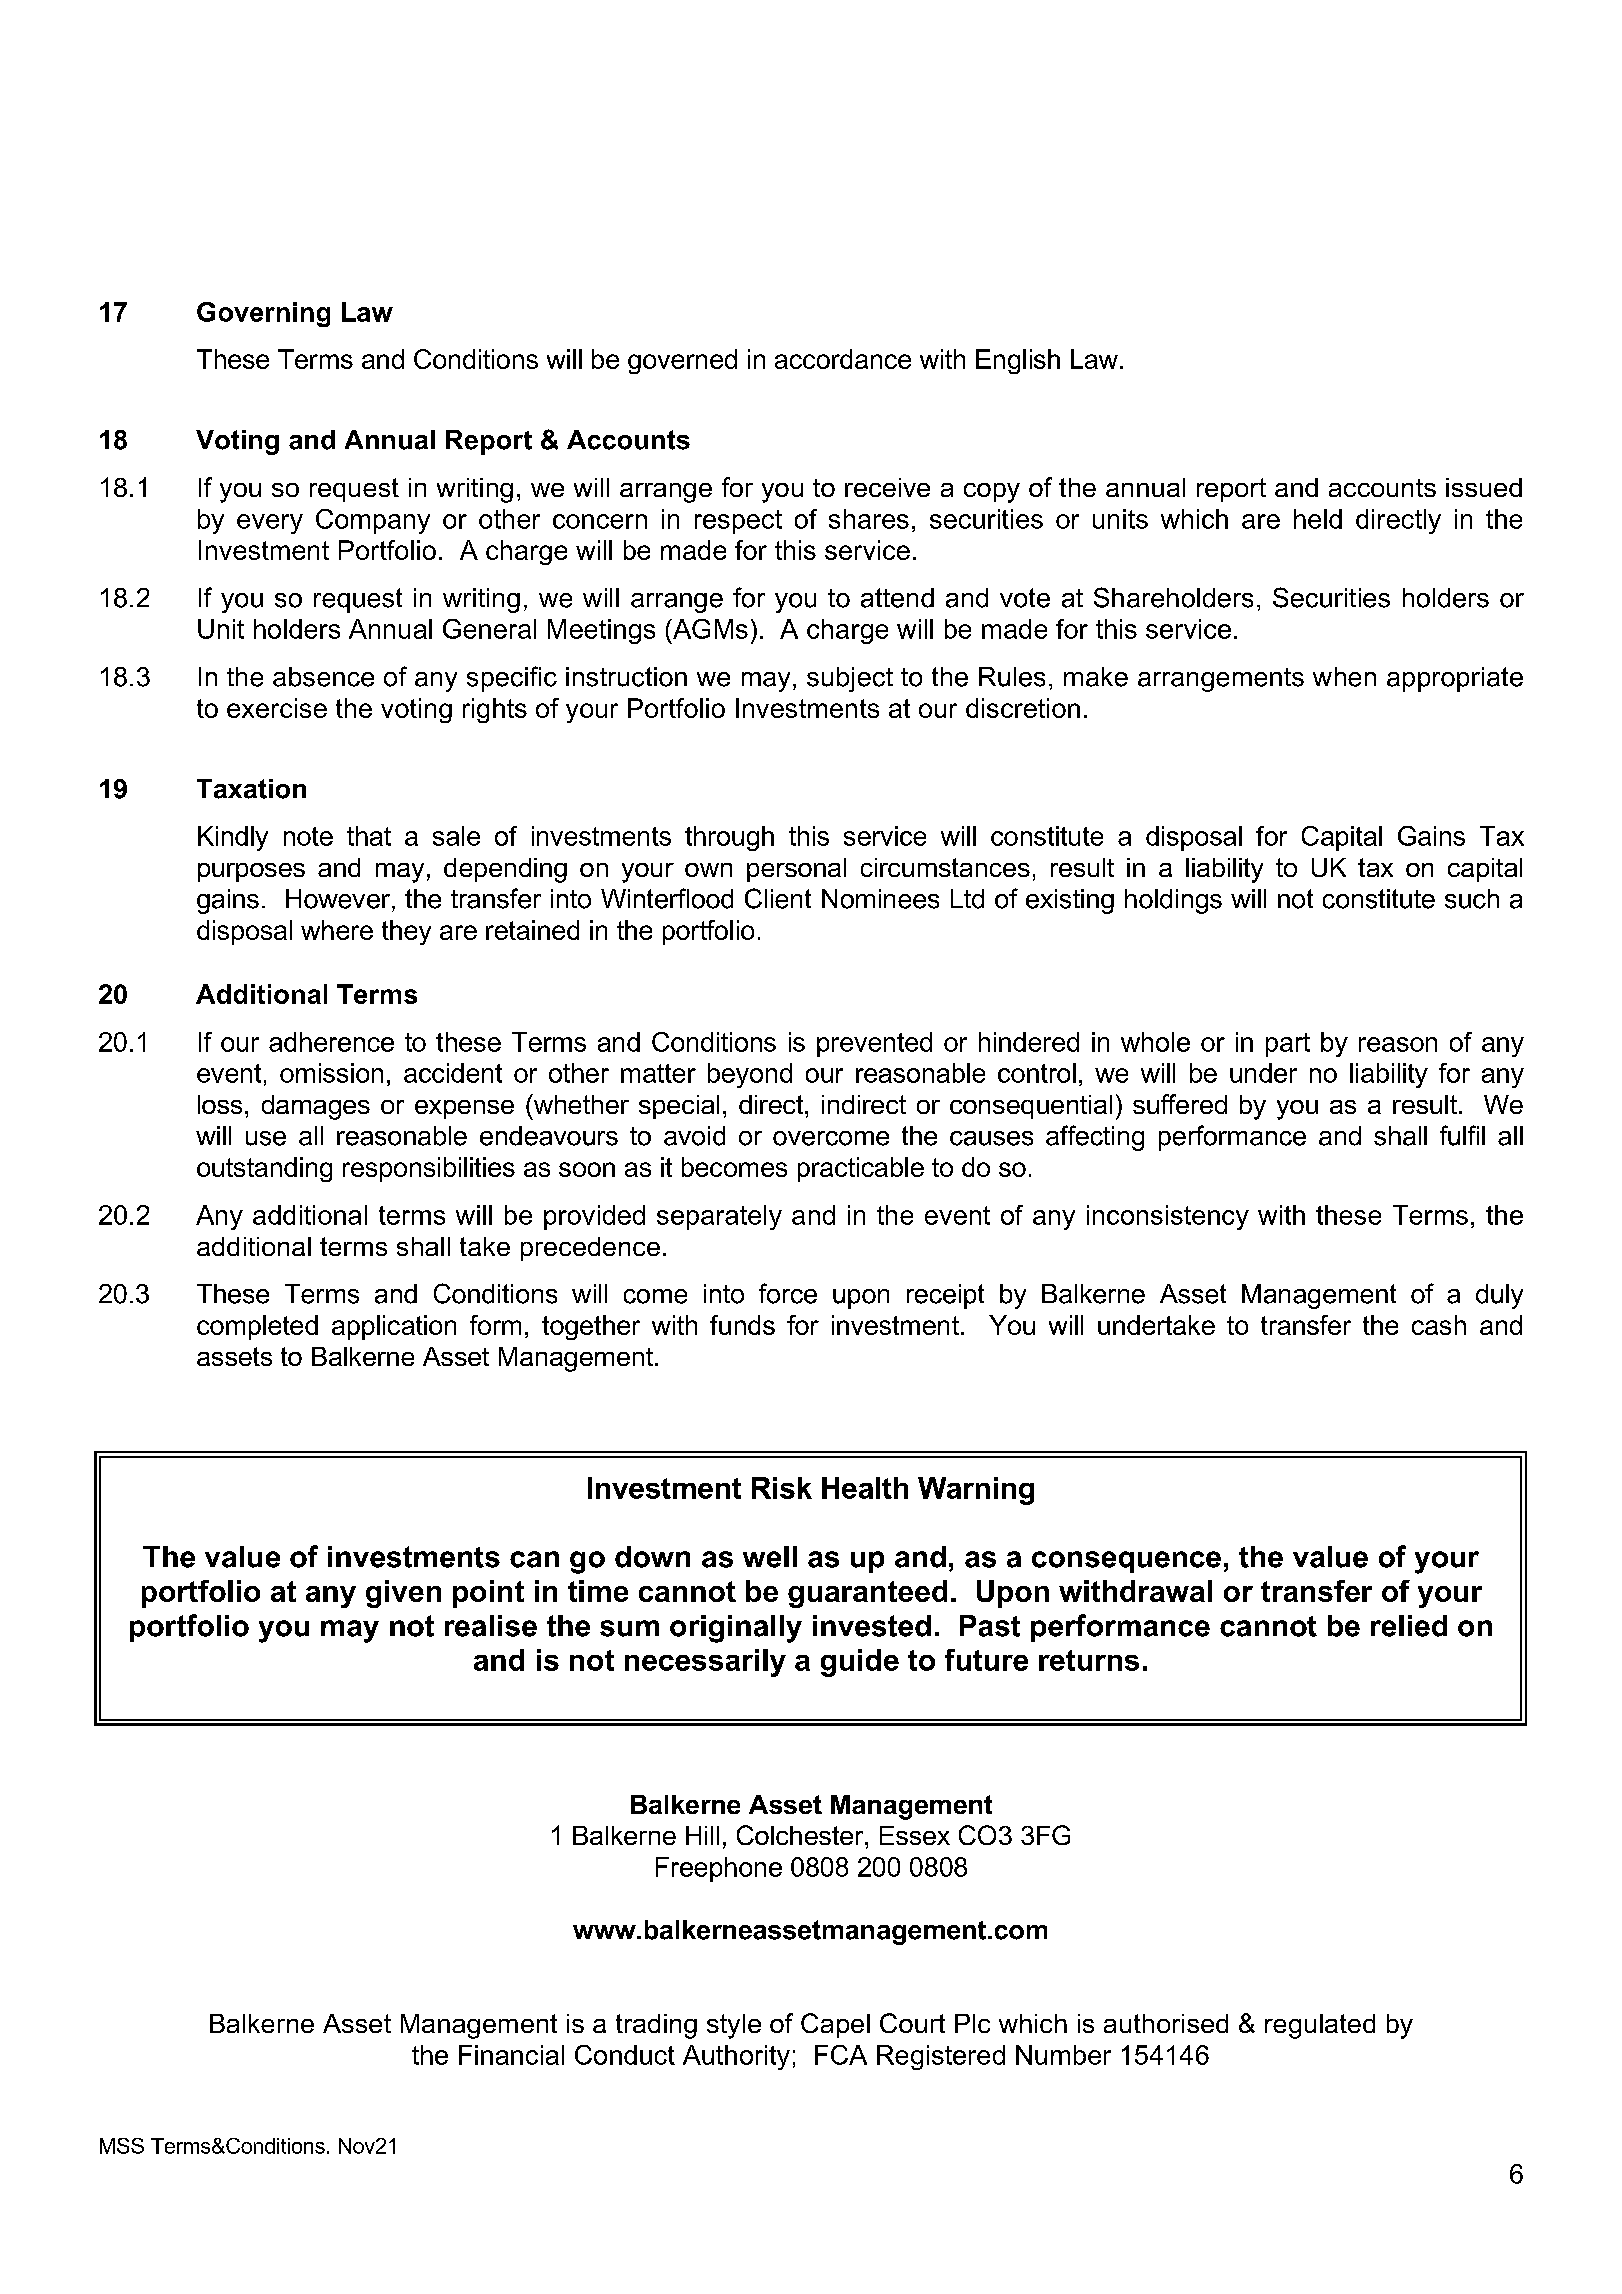 The height and width of the screenshot is (2294, 1622). What do you see at coordinates (719, 1217) in the screenshot?
I see `separately` at bounding box center [719, 1217].
